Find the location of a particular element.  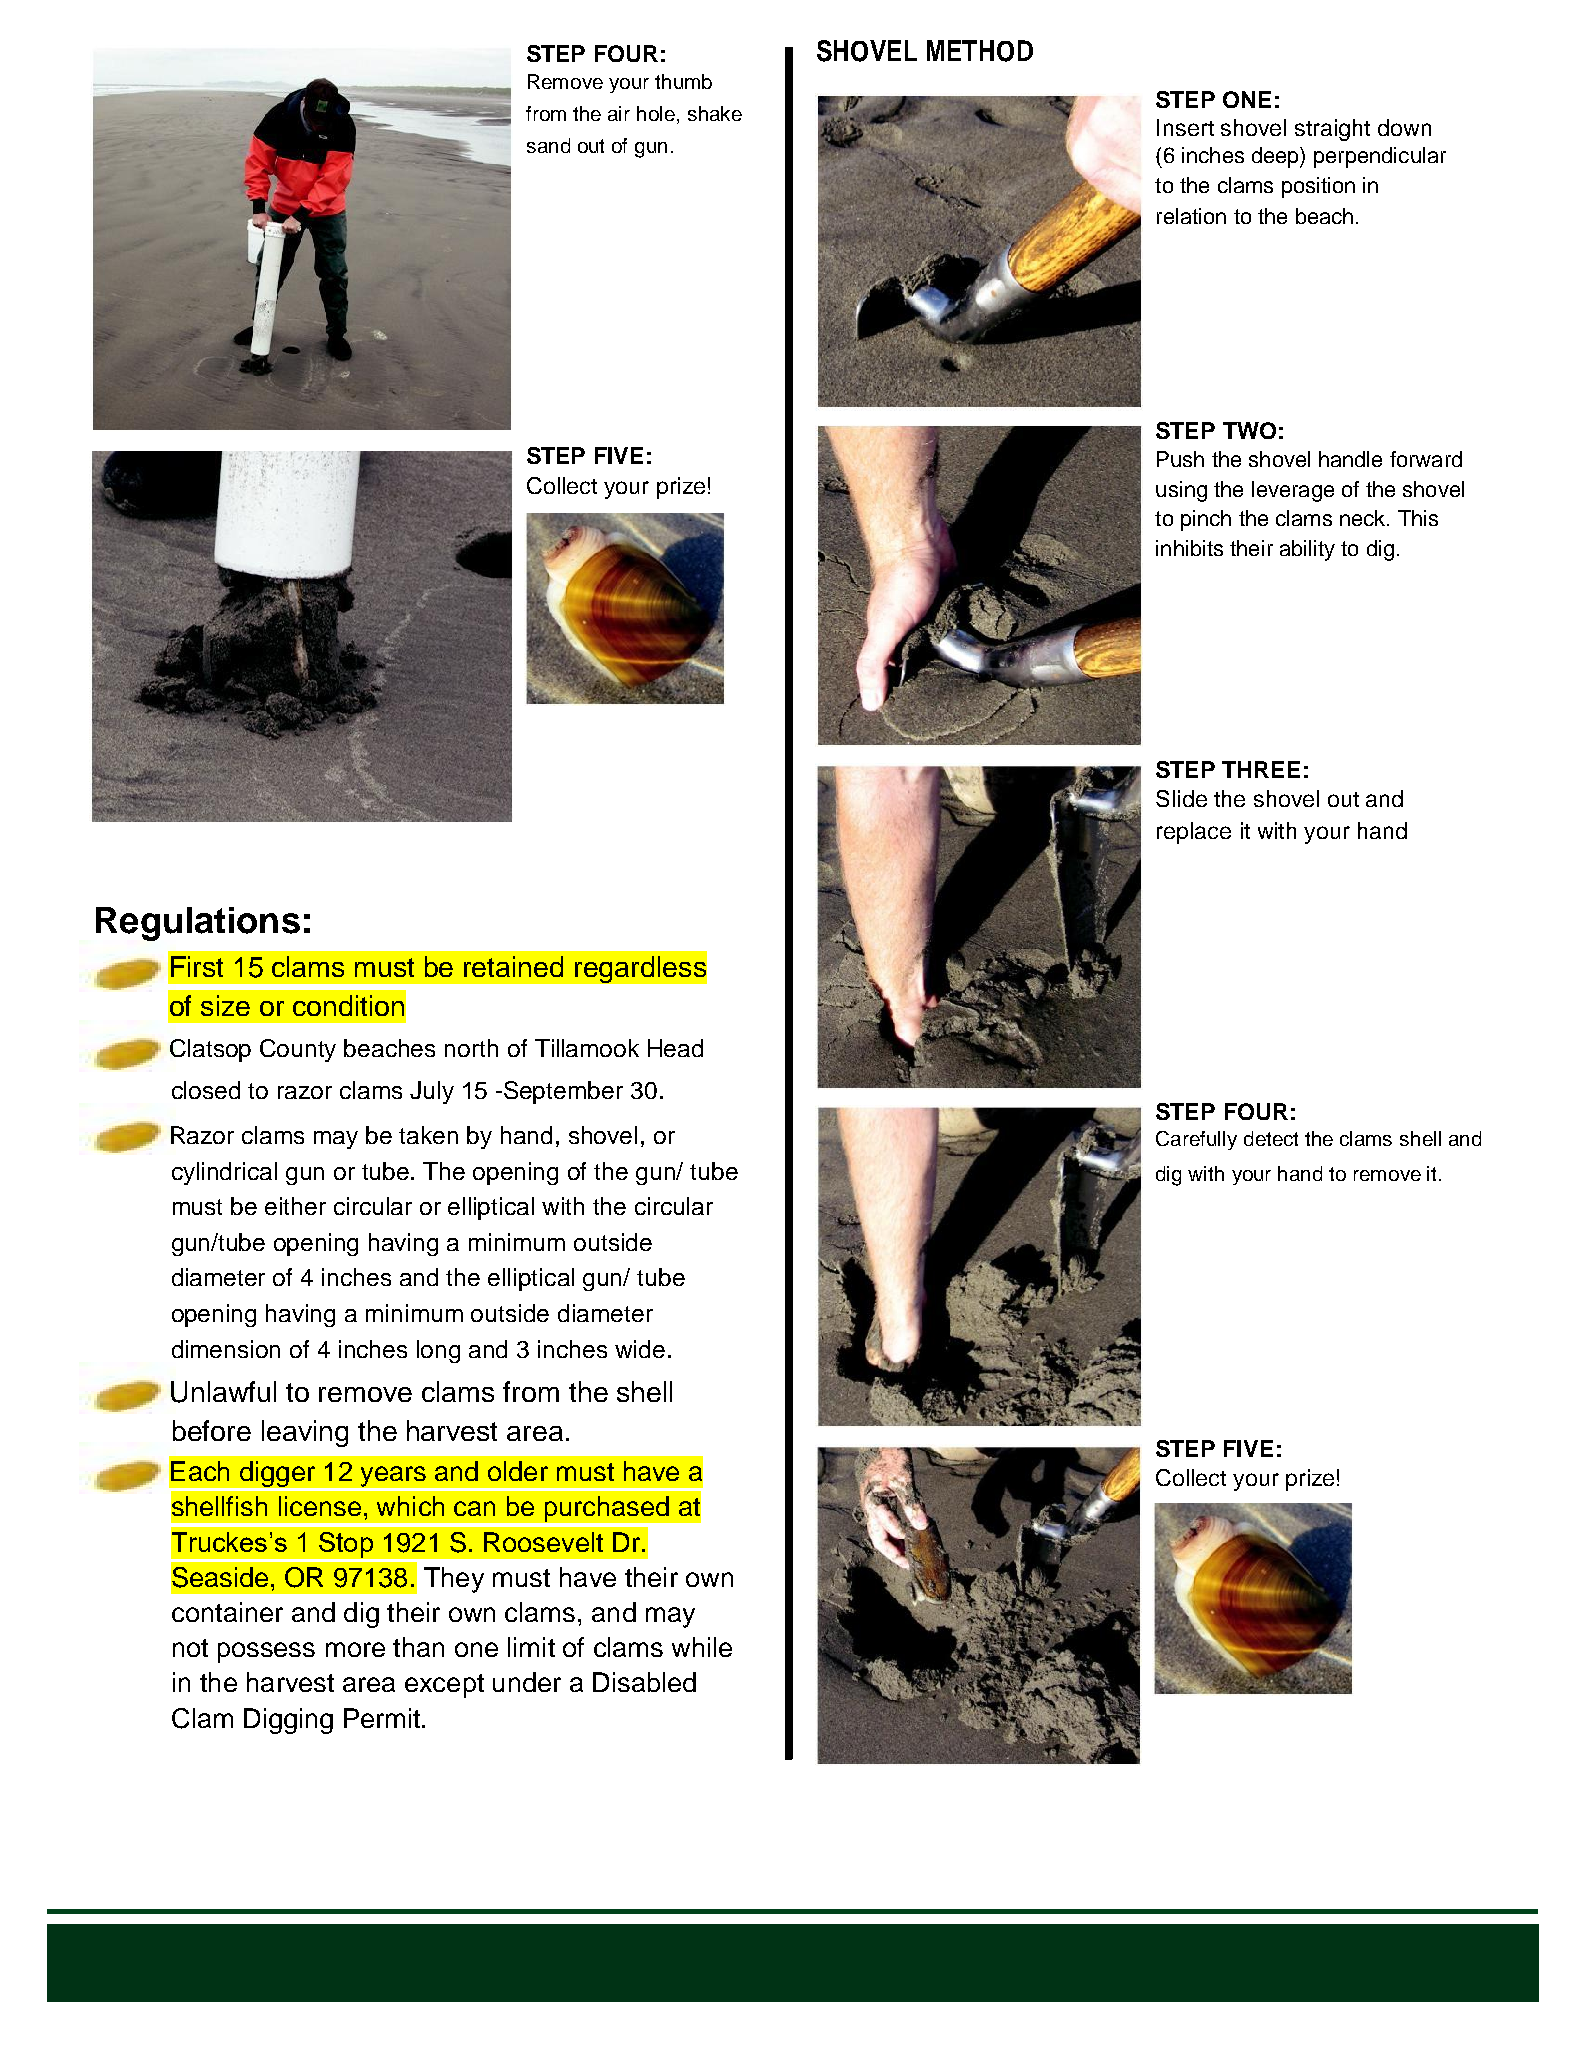

while is located at coordinates (702, 1647).
